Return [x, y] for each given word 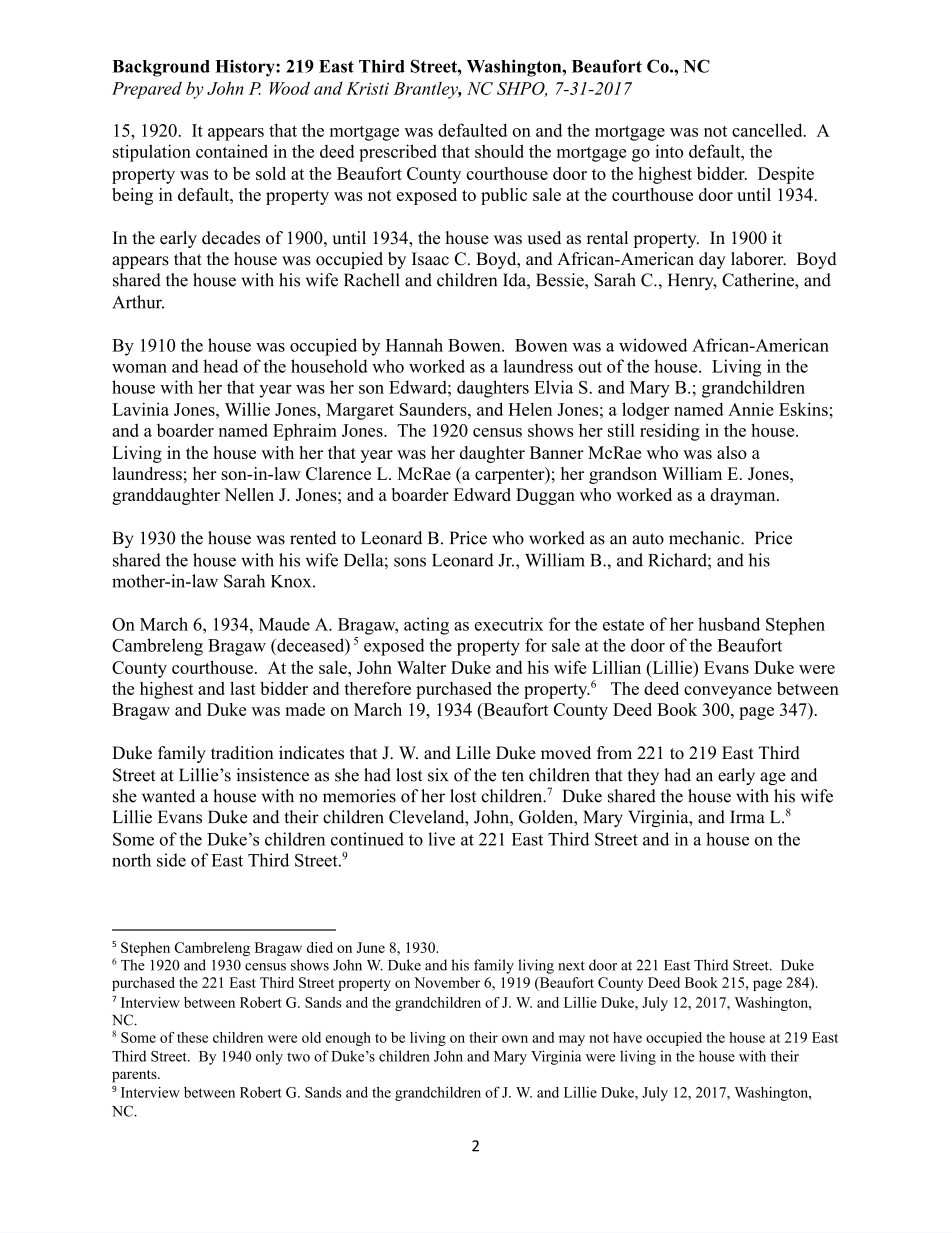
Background [161, 68]
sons [410, 562]
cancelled [768, 130]
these [192, 1037]
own [515, 1039]
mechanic [705, 538]
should [499, 151]
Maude [284, 624]
